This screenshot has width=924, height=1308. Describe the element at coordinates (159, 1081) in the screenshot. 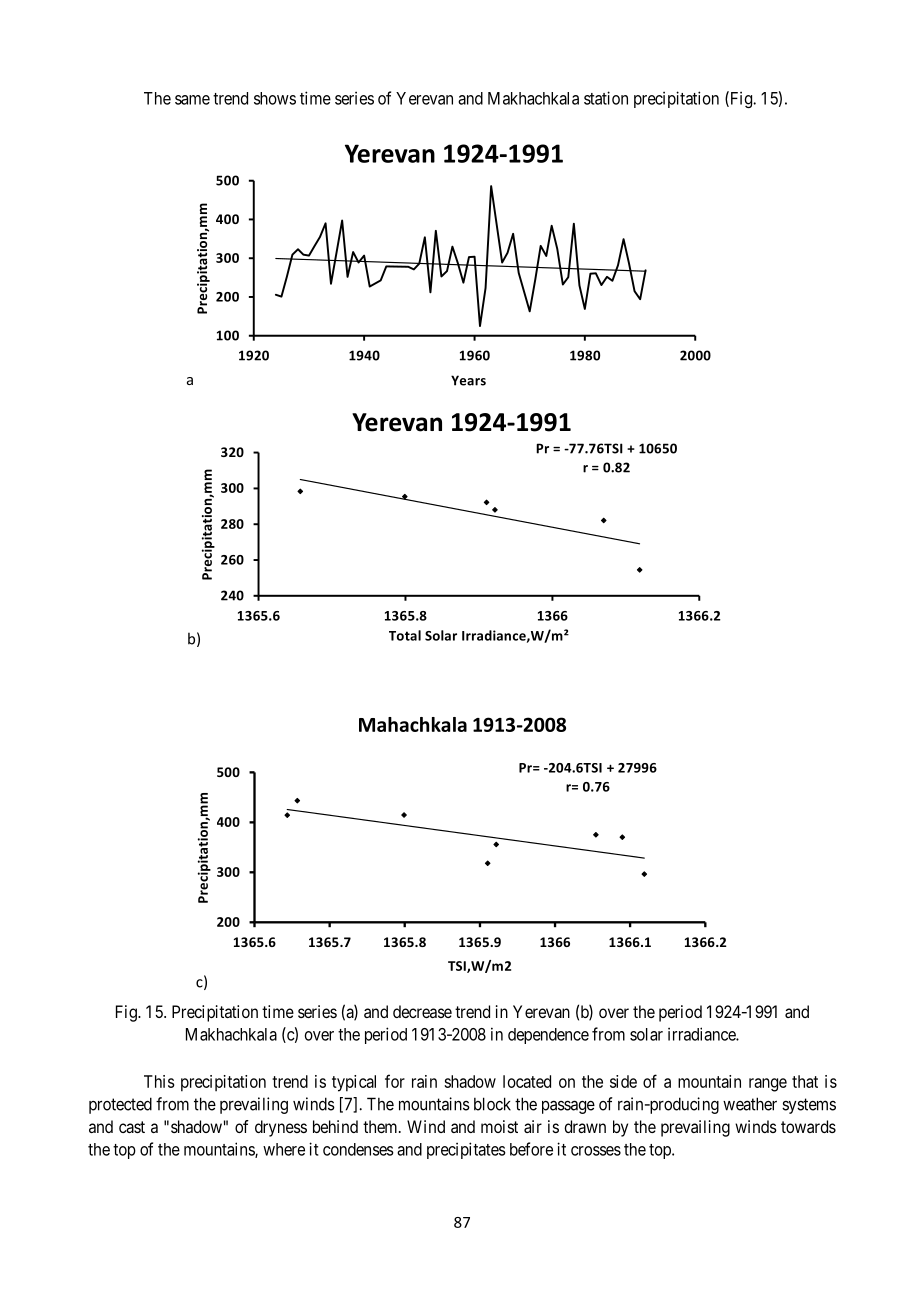

I see `This` at that location.
